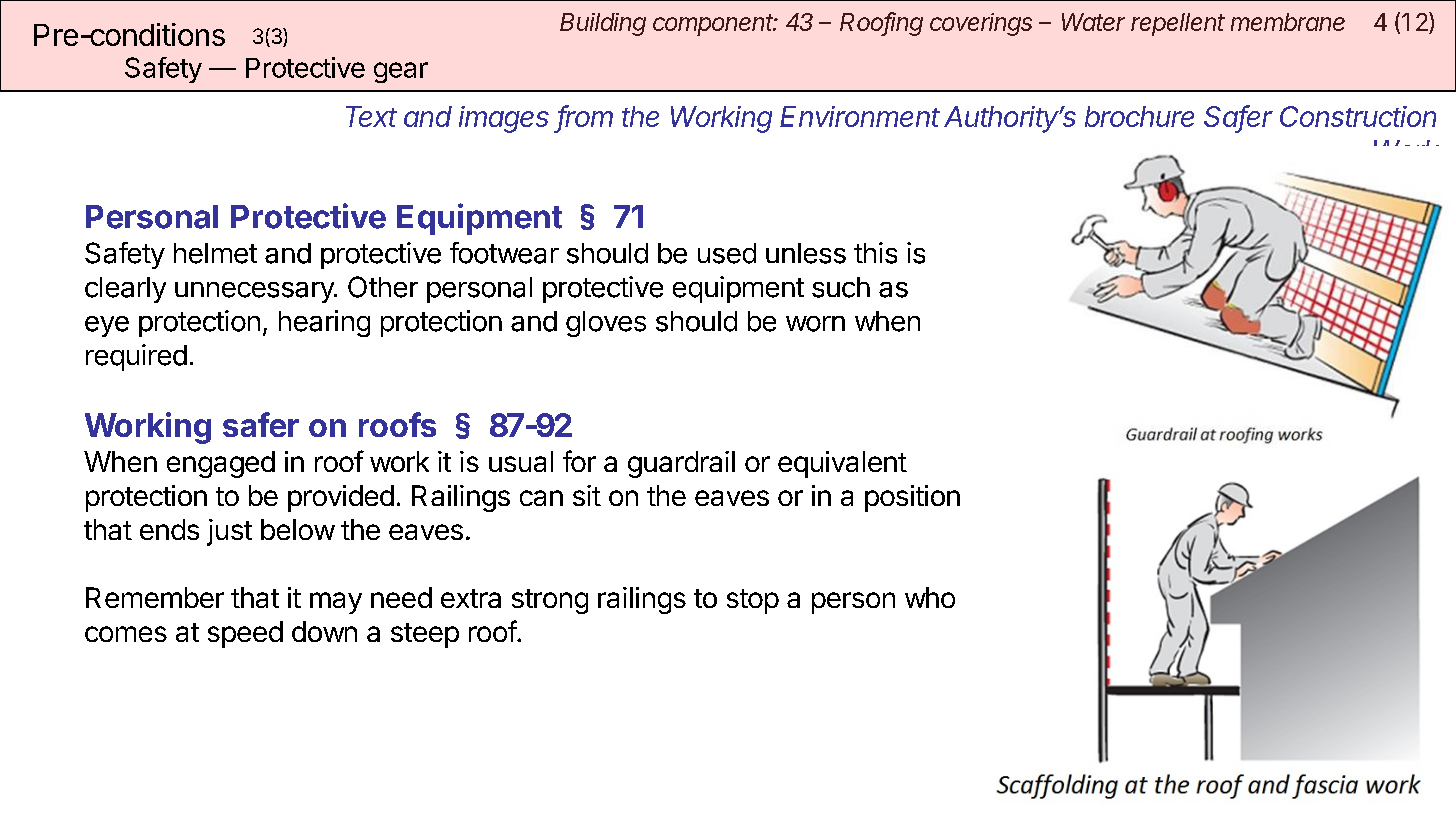  I want to click on gear, so click(401, 72).
